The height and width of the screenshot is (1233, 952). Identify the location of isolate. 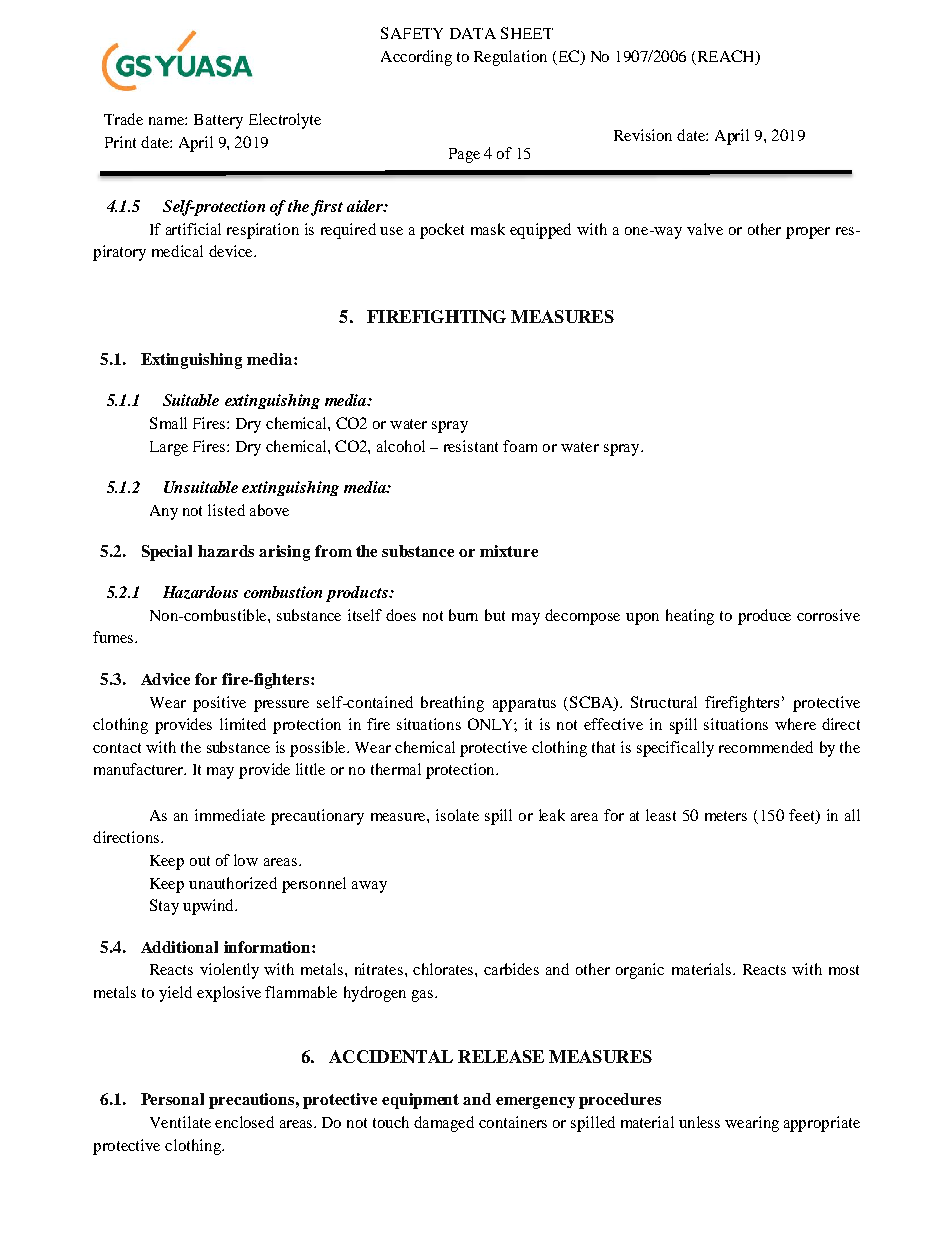
(457, 815).
